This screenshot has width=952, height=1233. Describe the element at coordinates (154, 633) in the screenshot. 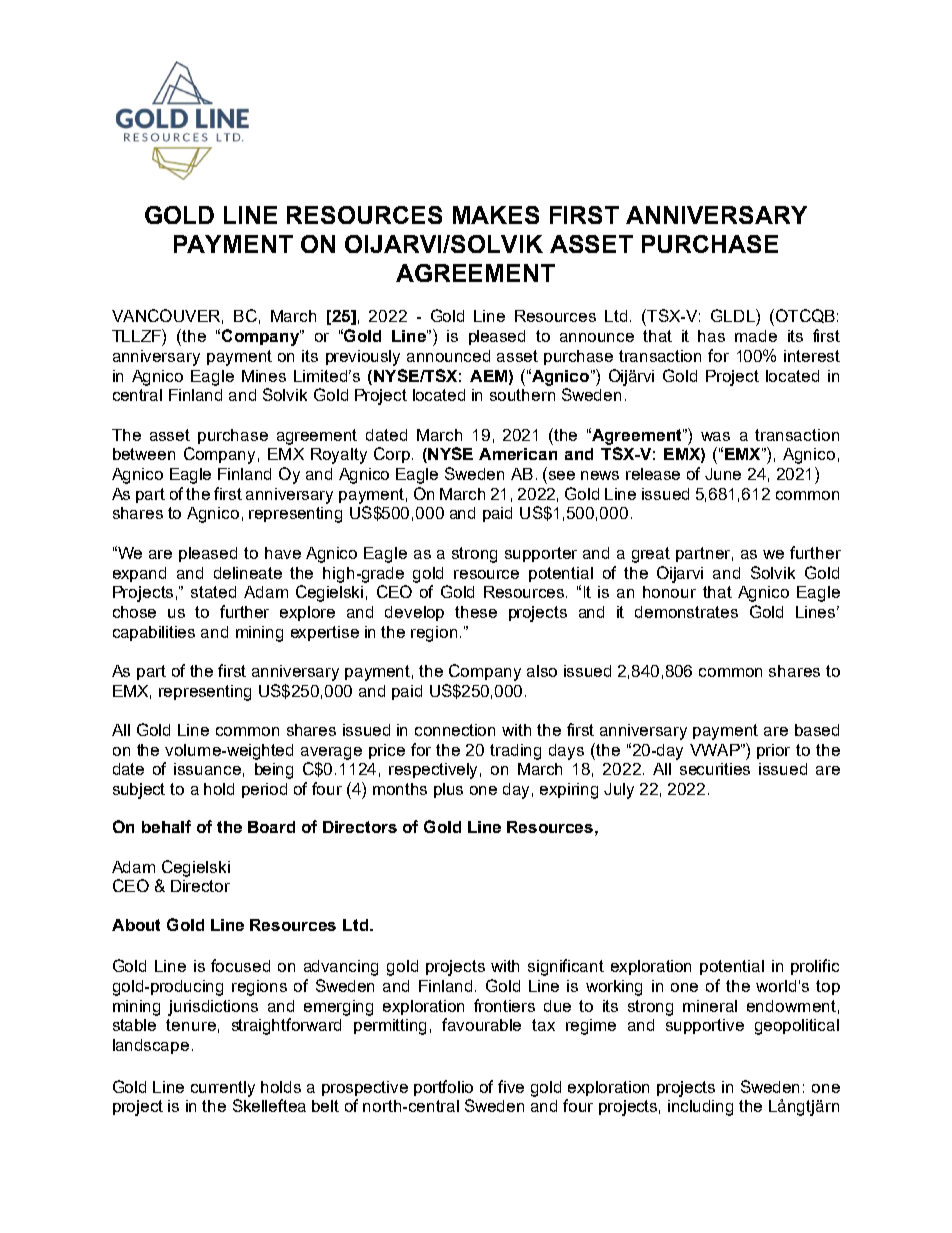

I see `capabilities` at that location.
